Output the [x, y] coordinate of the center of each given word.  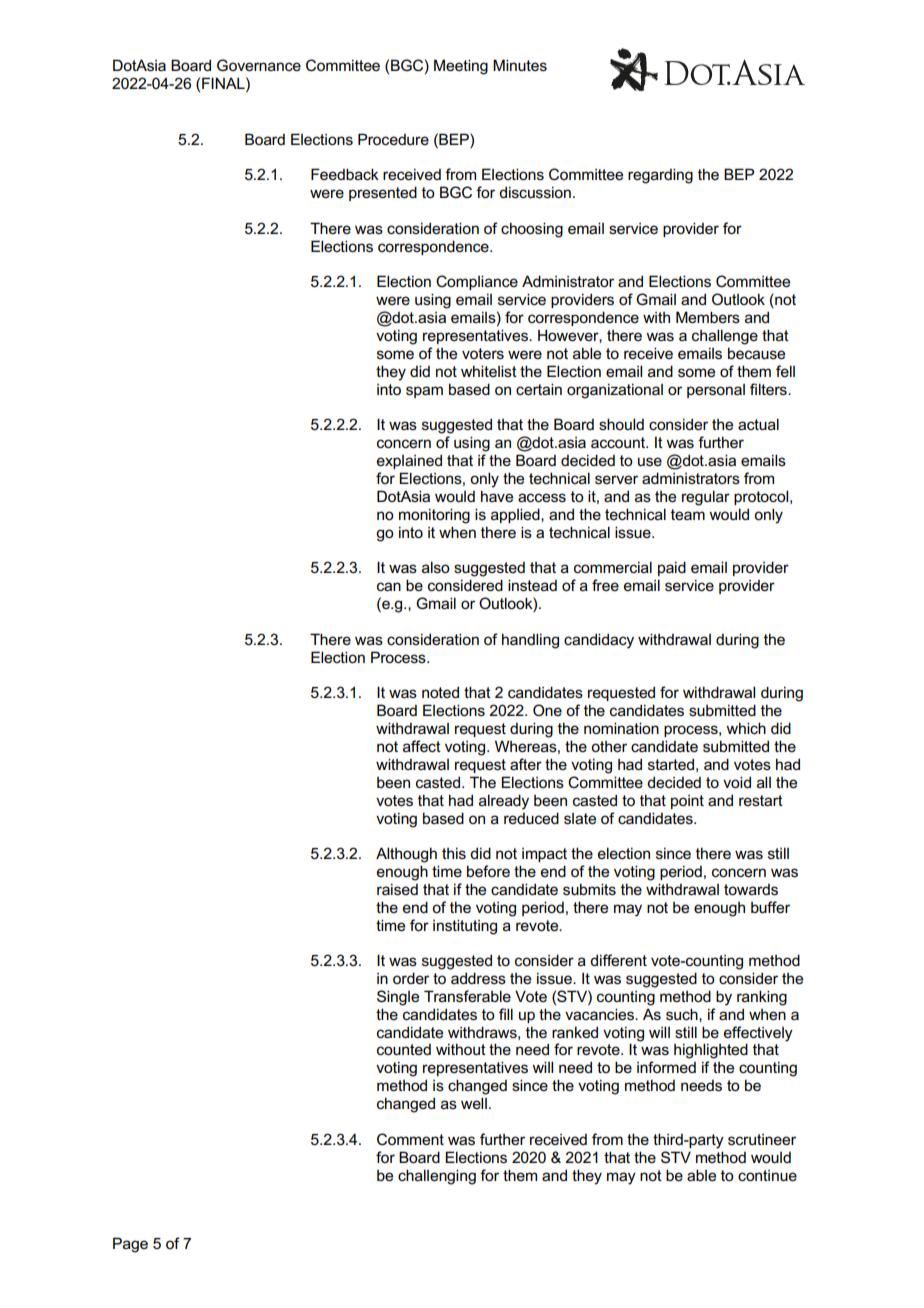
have [497, 496]
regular [706, 498]
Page [130, 1245]
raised [397, 889]
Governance [259, 65]
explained [409, 461]
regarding [660, 176]
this [454, 853]
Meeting [461, 67]
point [687, 802]
